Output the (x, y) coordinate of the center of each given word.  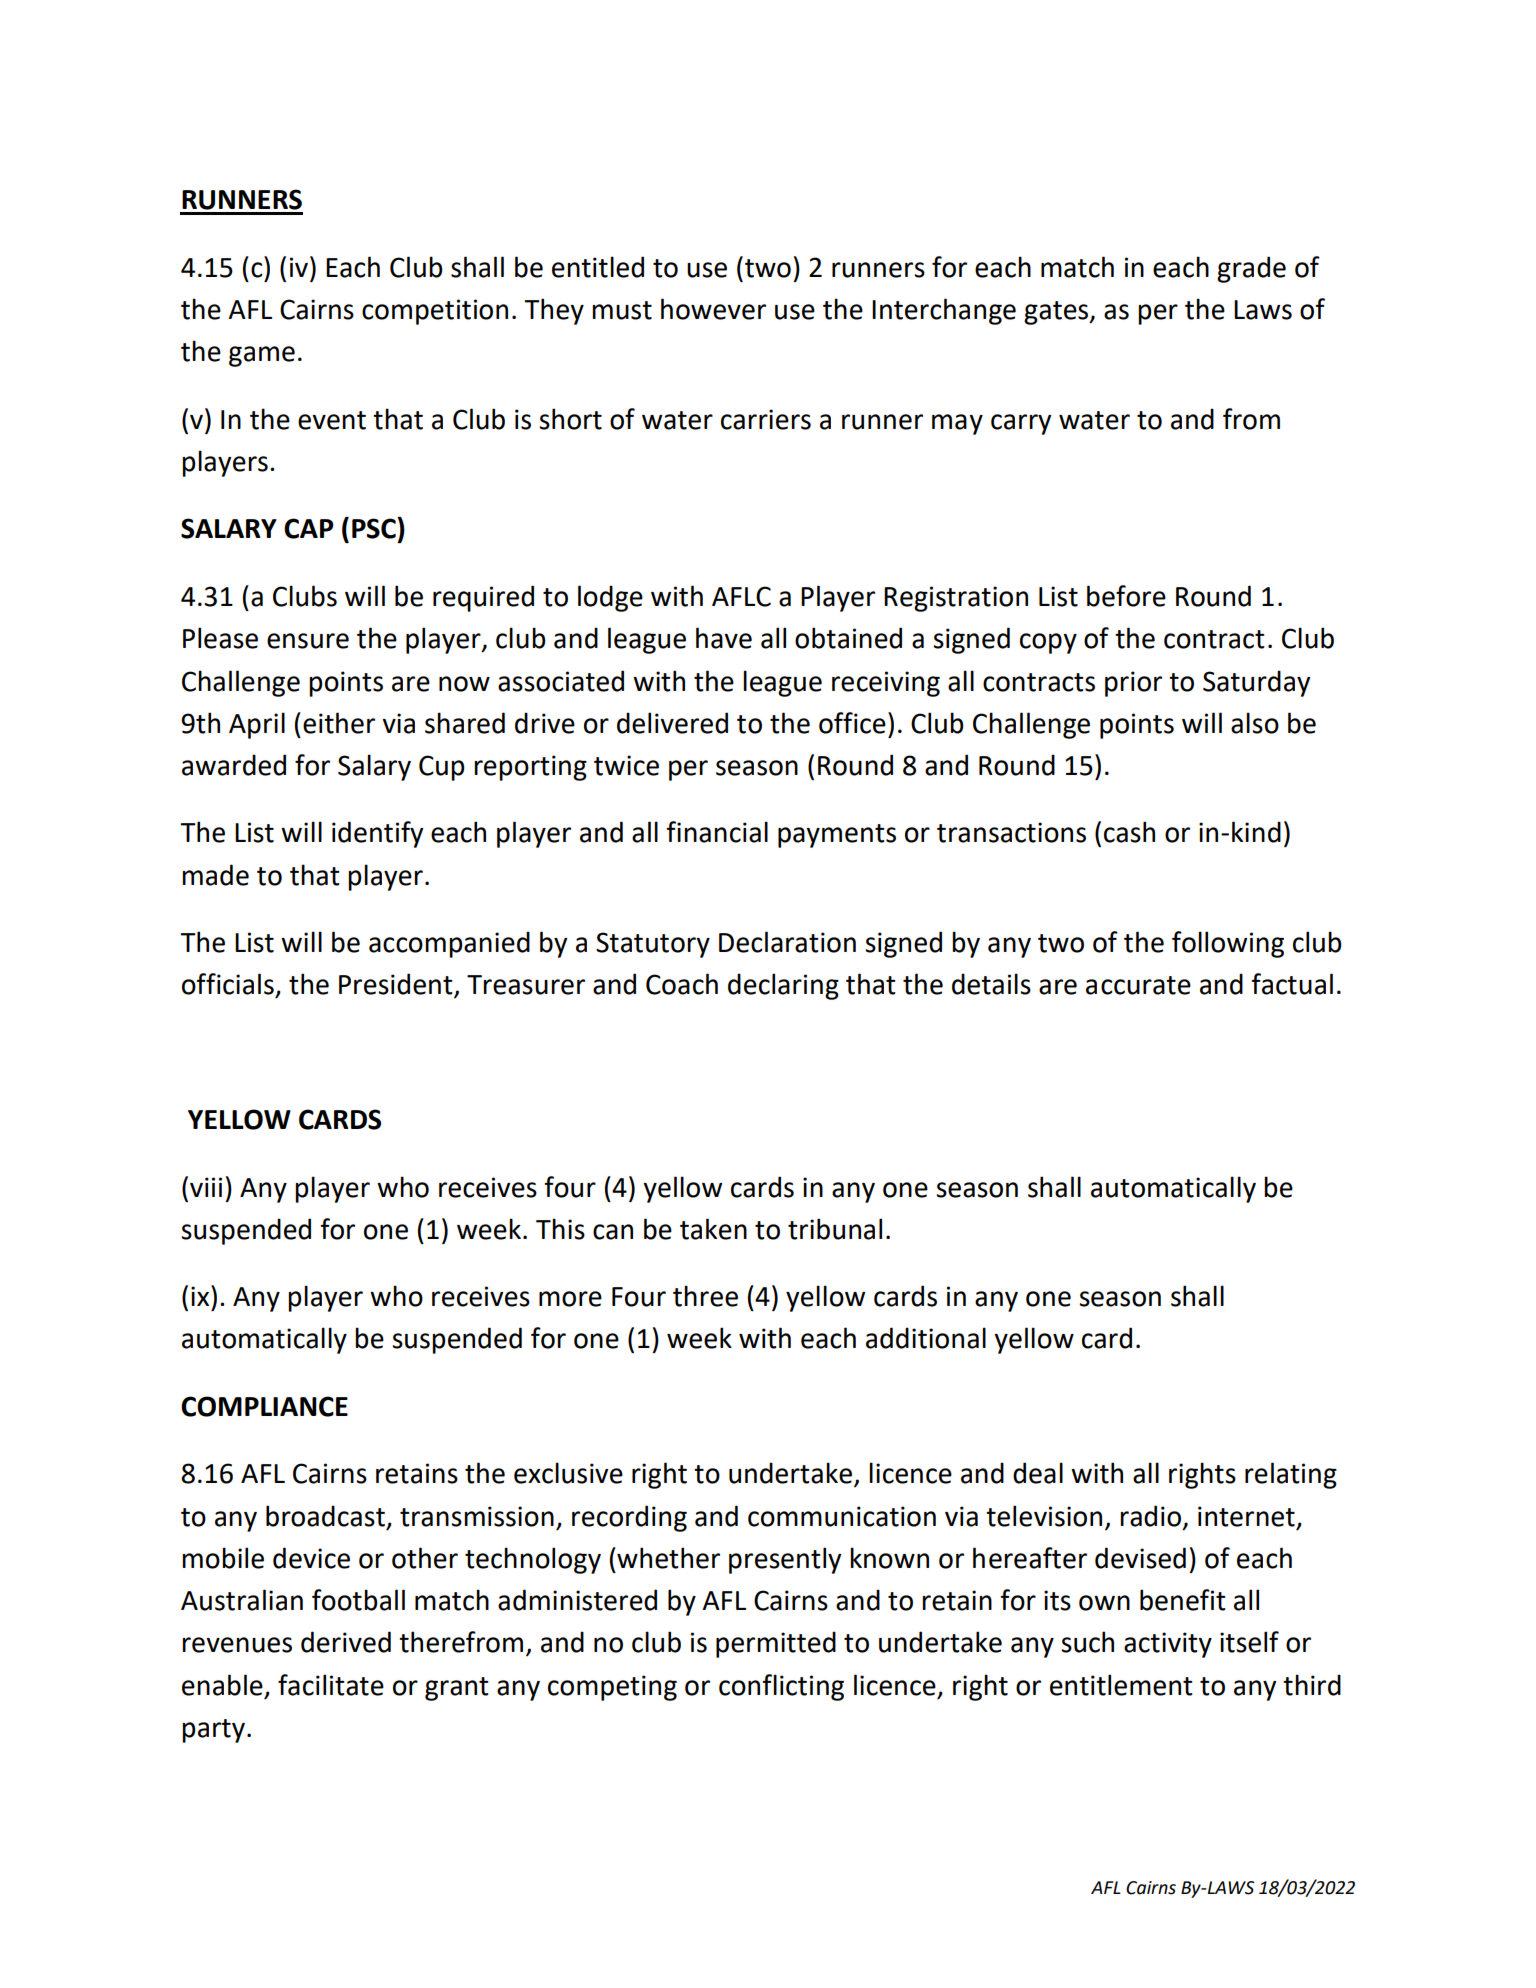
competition (435, 312)
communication (842, 1516)
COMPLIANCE (264, 1406)
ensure (308, 641)
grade (1251, 269)
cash (1129, 832)
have (724, 638)
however (713, 309)
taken (713, 1229)
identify (377, 834)
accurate (1138, 985)
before (1126, 596)
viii (206, 1187)
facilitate (331, 1685)
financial (717, 832)
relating (1291, 1475)
